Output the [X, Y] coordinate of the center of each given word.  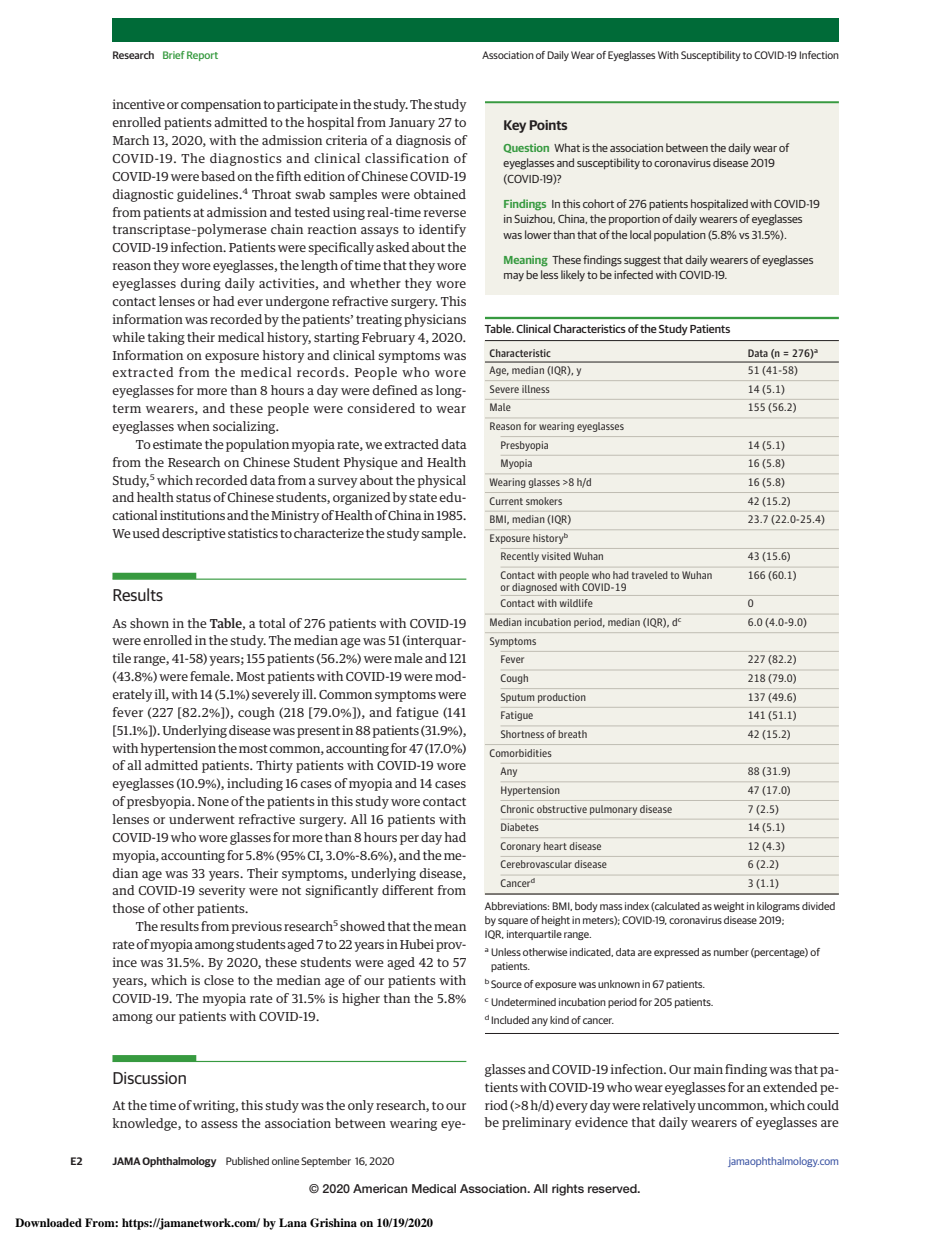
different [408, 890]
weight [729, 907]
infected [633, 274]
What [567, 147]
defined [395, 390]
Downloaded [48, 1222]
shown [149, 623]
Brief [174, 55]
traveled [650, 575]
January [412, 124]
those [128, 908]
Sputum [517, 698]
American [380, 1188]
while [128, 337]
